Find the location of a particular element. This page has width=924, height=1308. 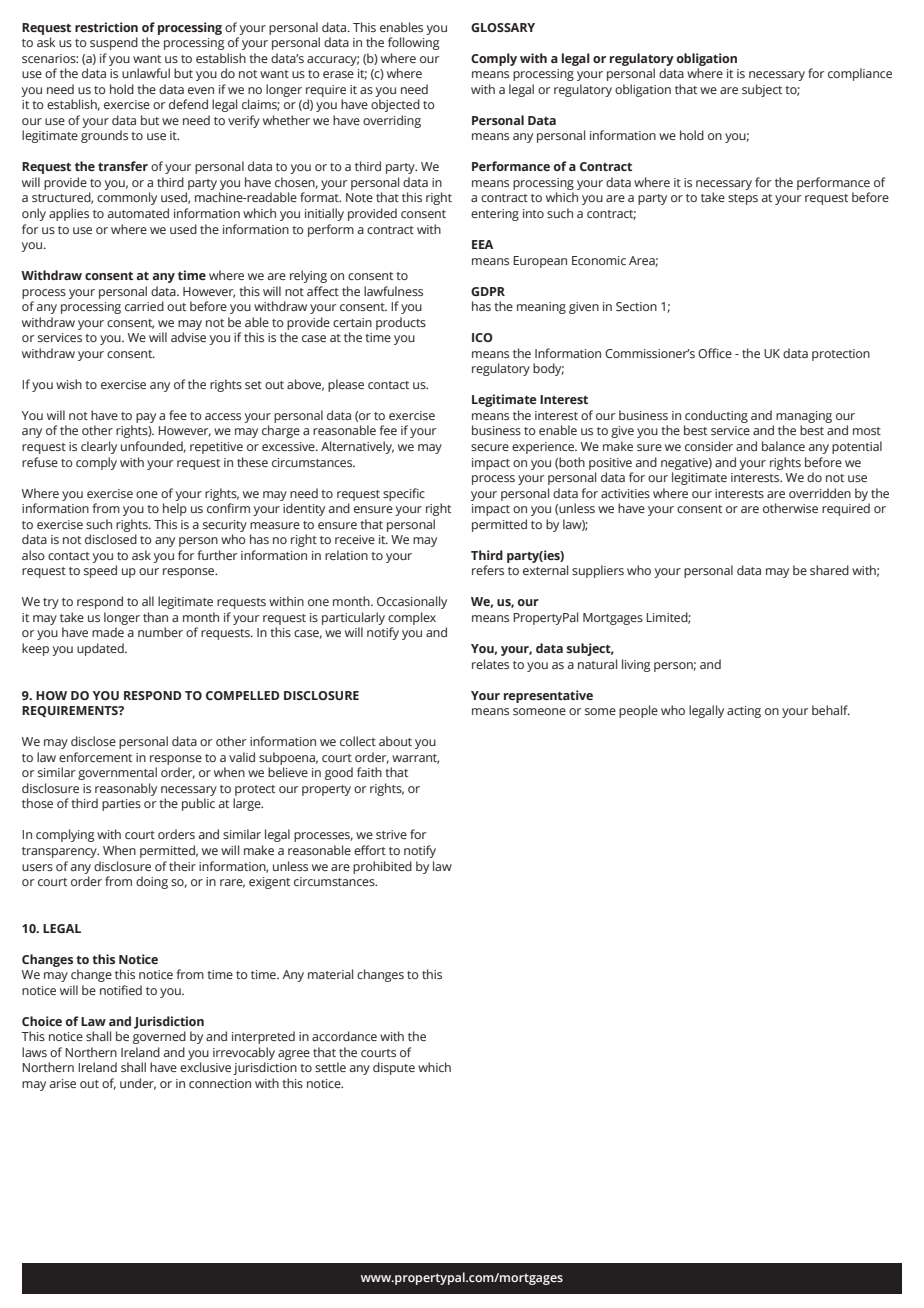

governed is located at coordinates (159, 1037).
